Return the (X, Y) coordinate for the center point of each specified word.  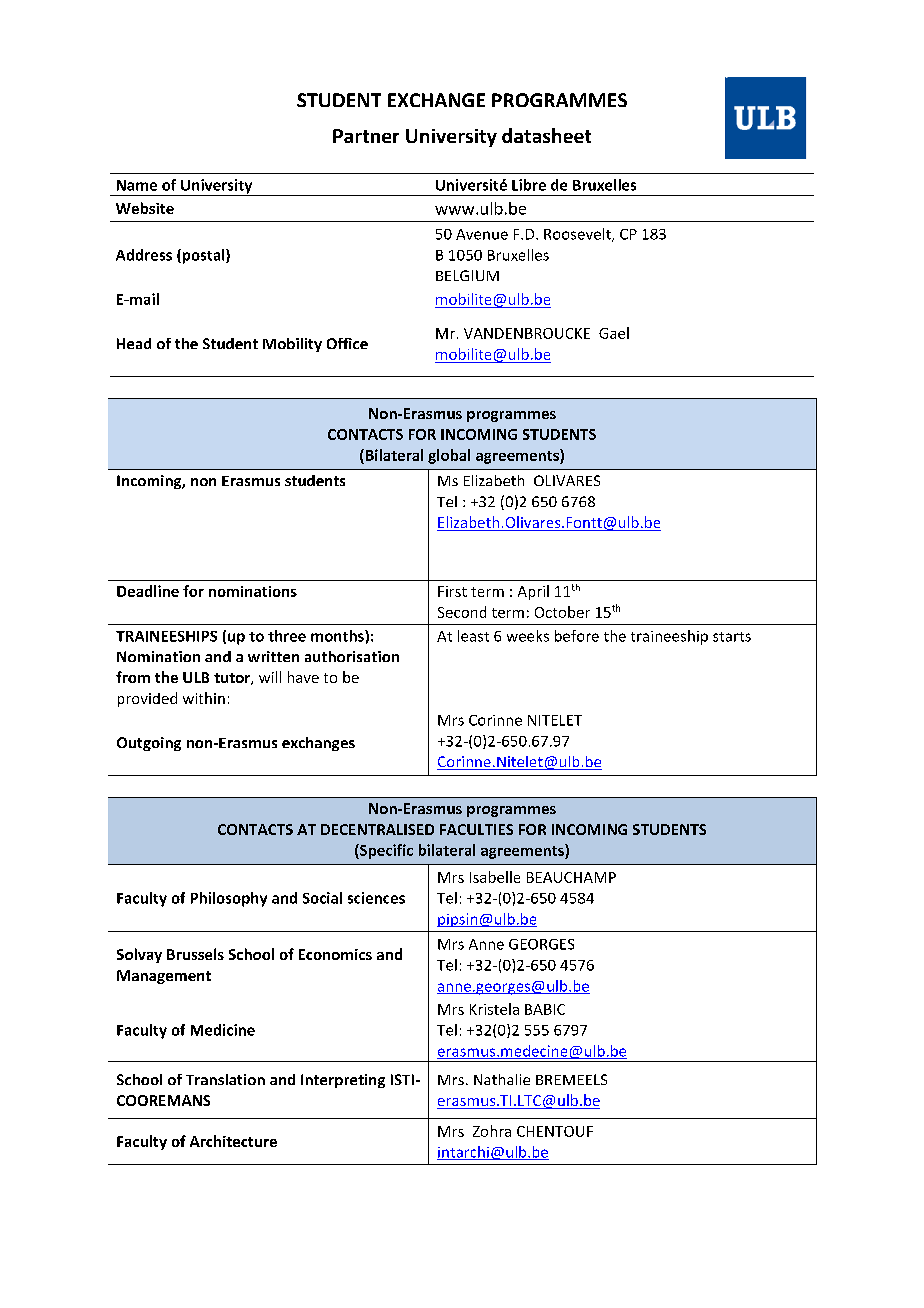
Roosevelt (578, 235)
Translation (225, 1079)
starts (732, 637)
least (473, 636)
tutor (233, 679)
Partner (366, 136)
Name (137, 185)
